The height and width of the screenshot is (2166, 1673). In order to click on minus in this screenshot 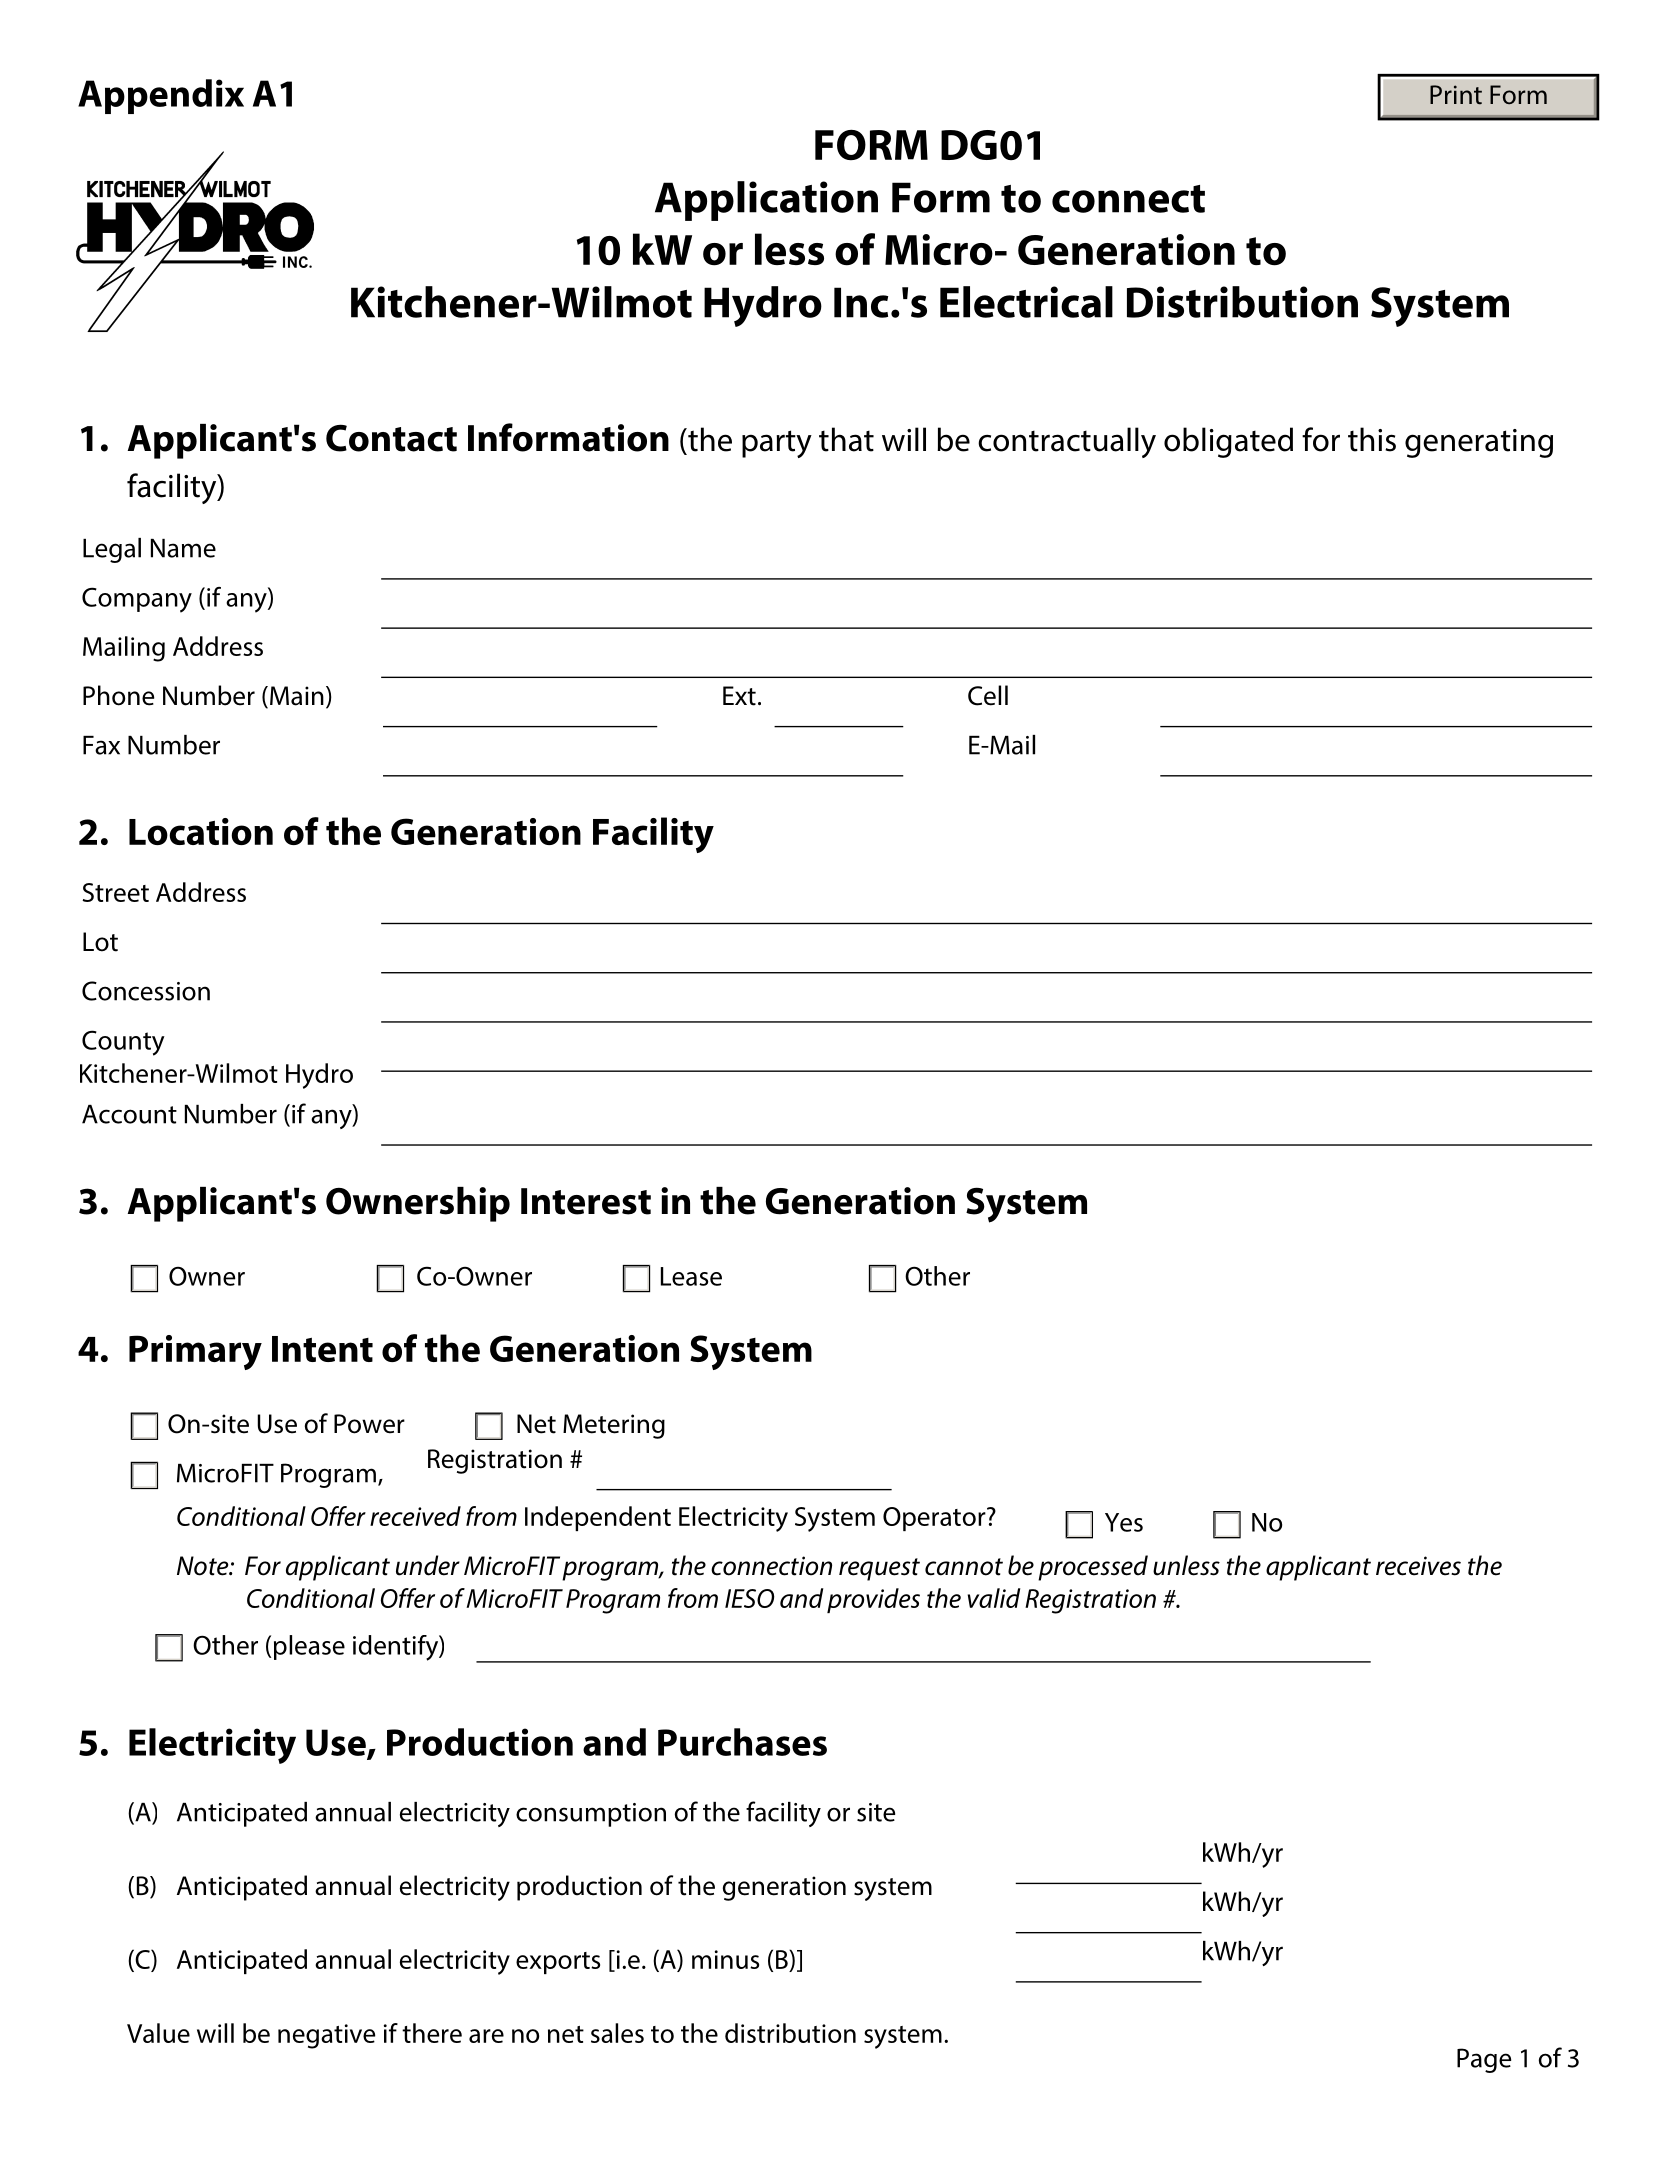, I will do `click(725, 1959)`.
